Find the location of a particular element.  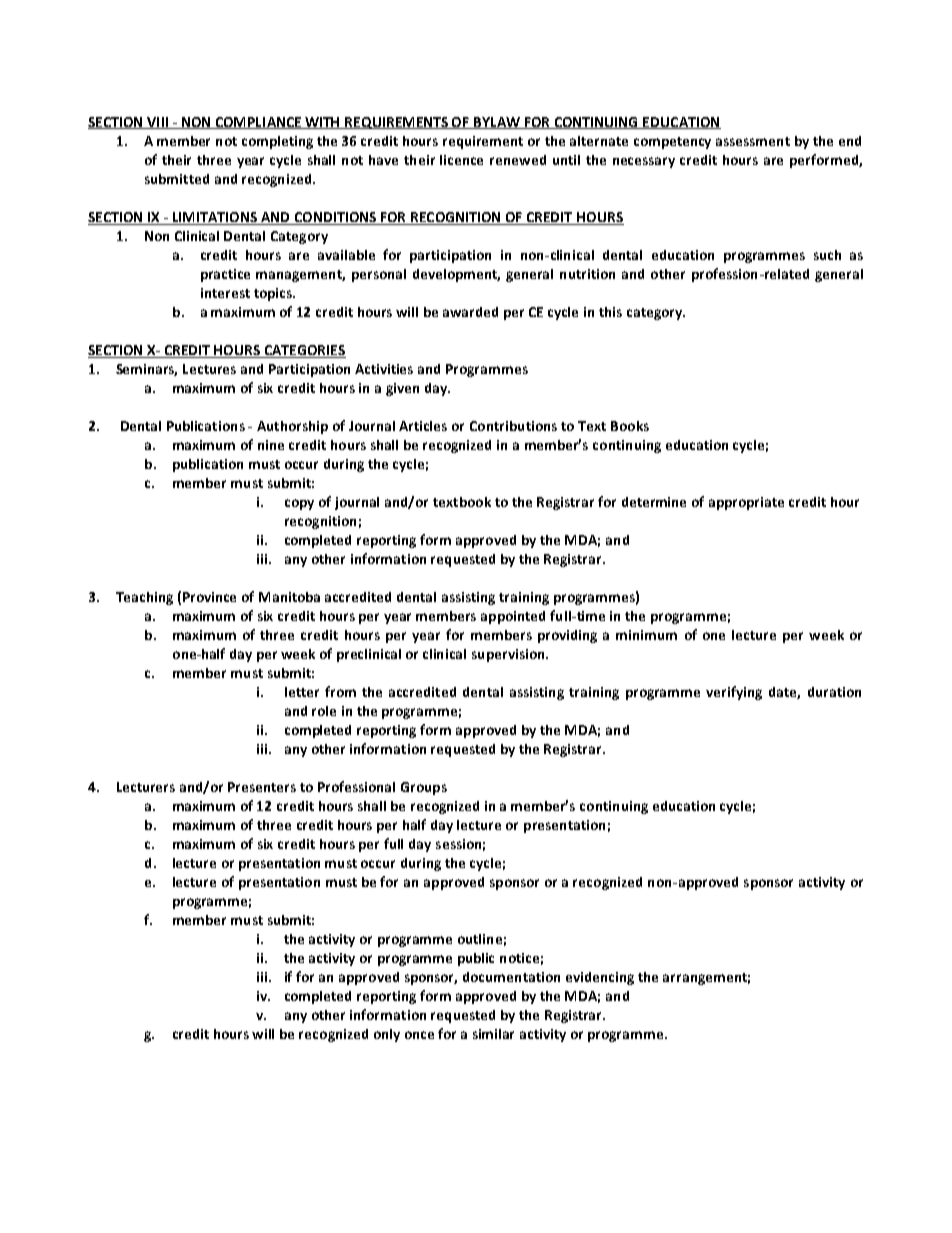

appropriate is located at coordinates (746, 503).
